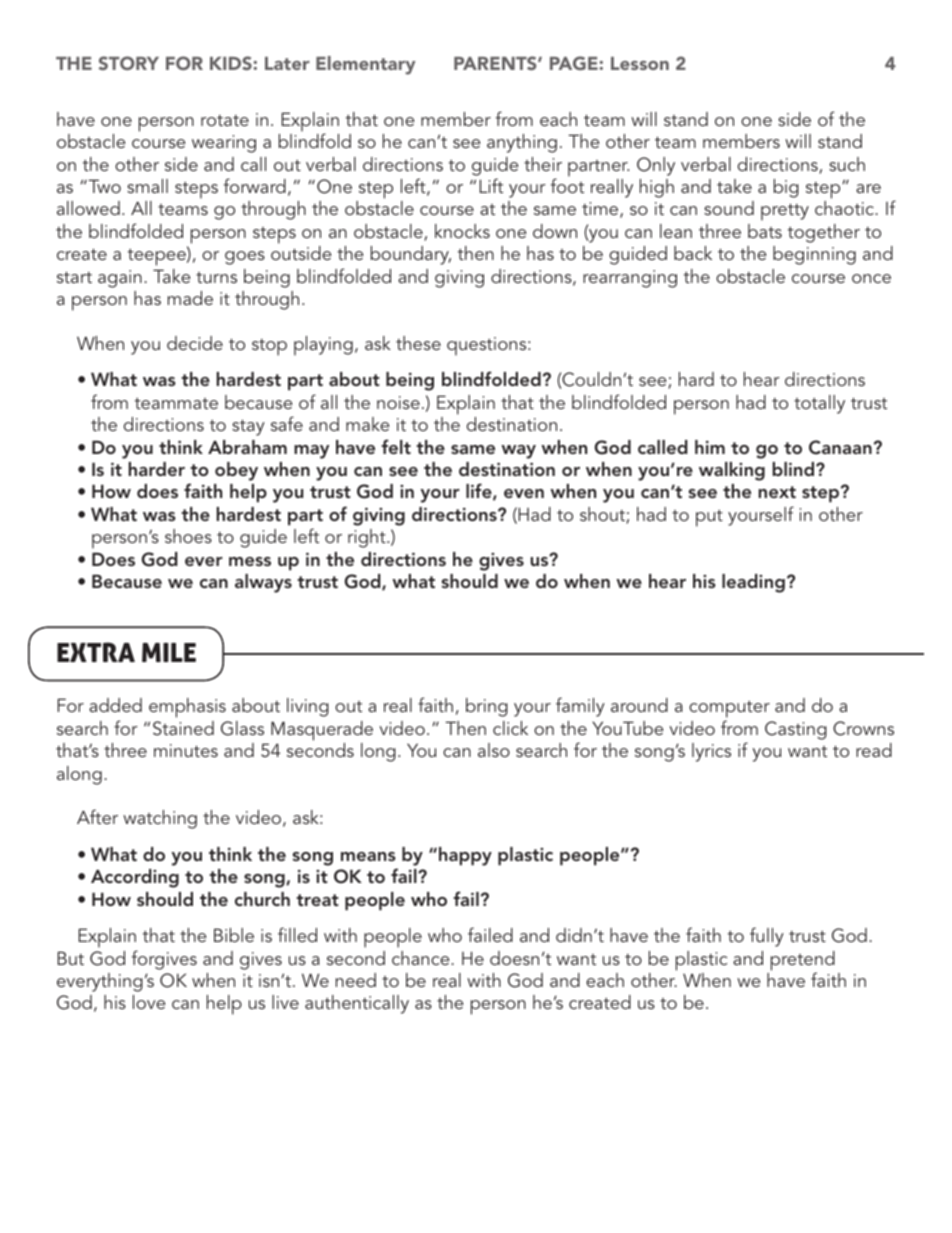 The image size is (952, 1233). What do you see at coordinates (524, 493) in the screenshot?
I see `even` at bounding box center [524, 493].
